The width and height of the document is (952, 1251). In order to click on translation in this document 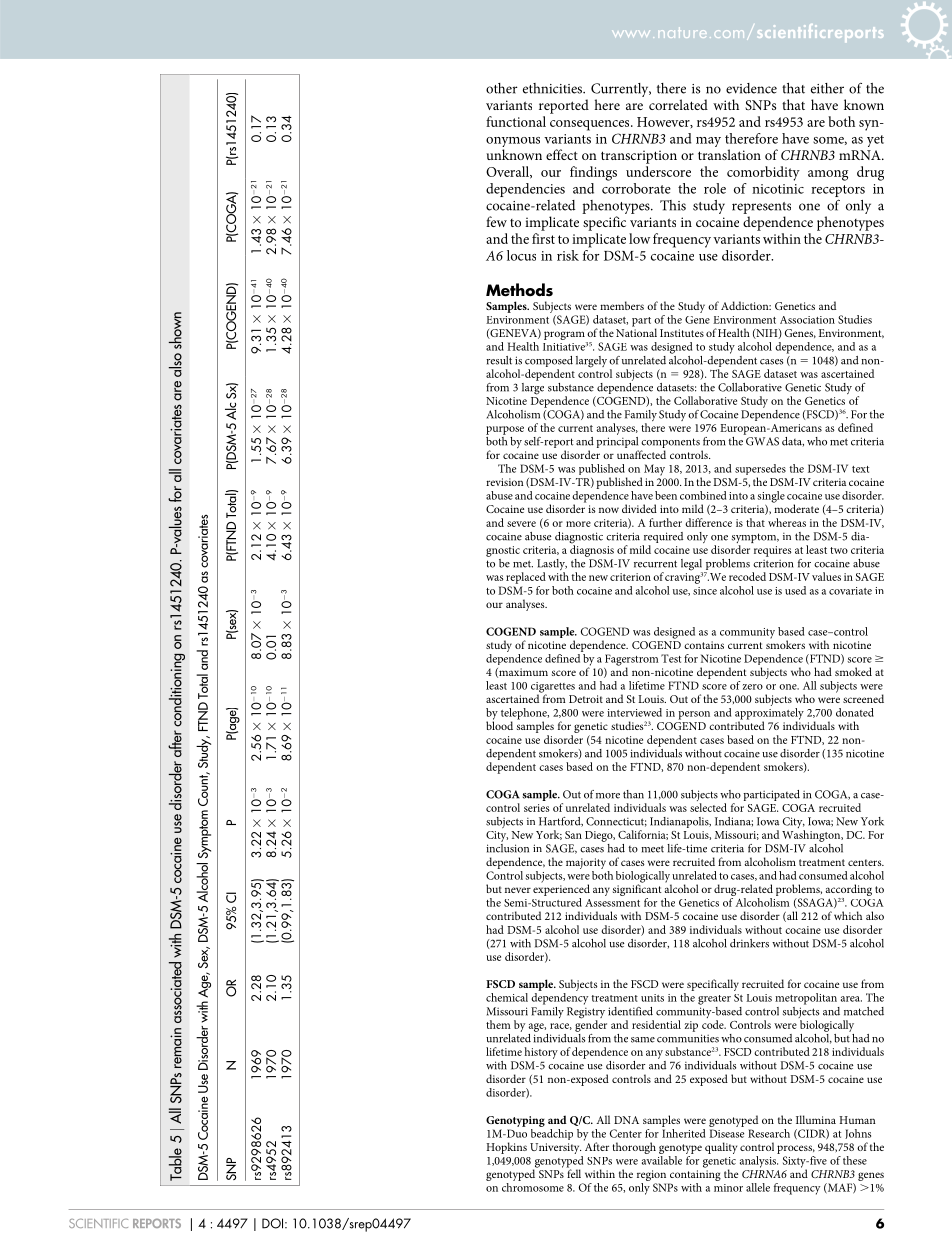, I will do `click(729, 154)`.
